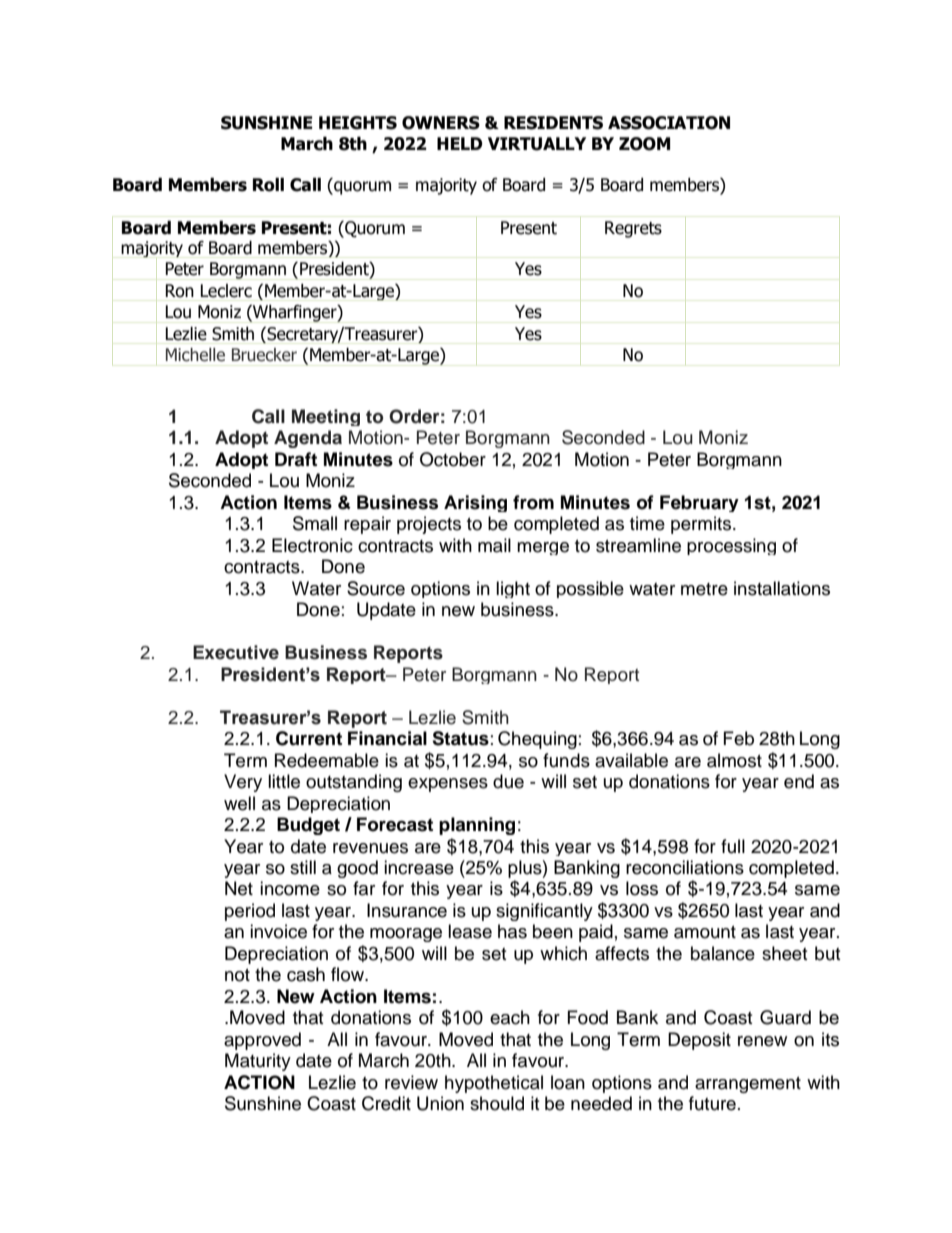  I want to click on arrangement, so click(748, 1085).
